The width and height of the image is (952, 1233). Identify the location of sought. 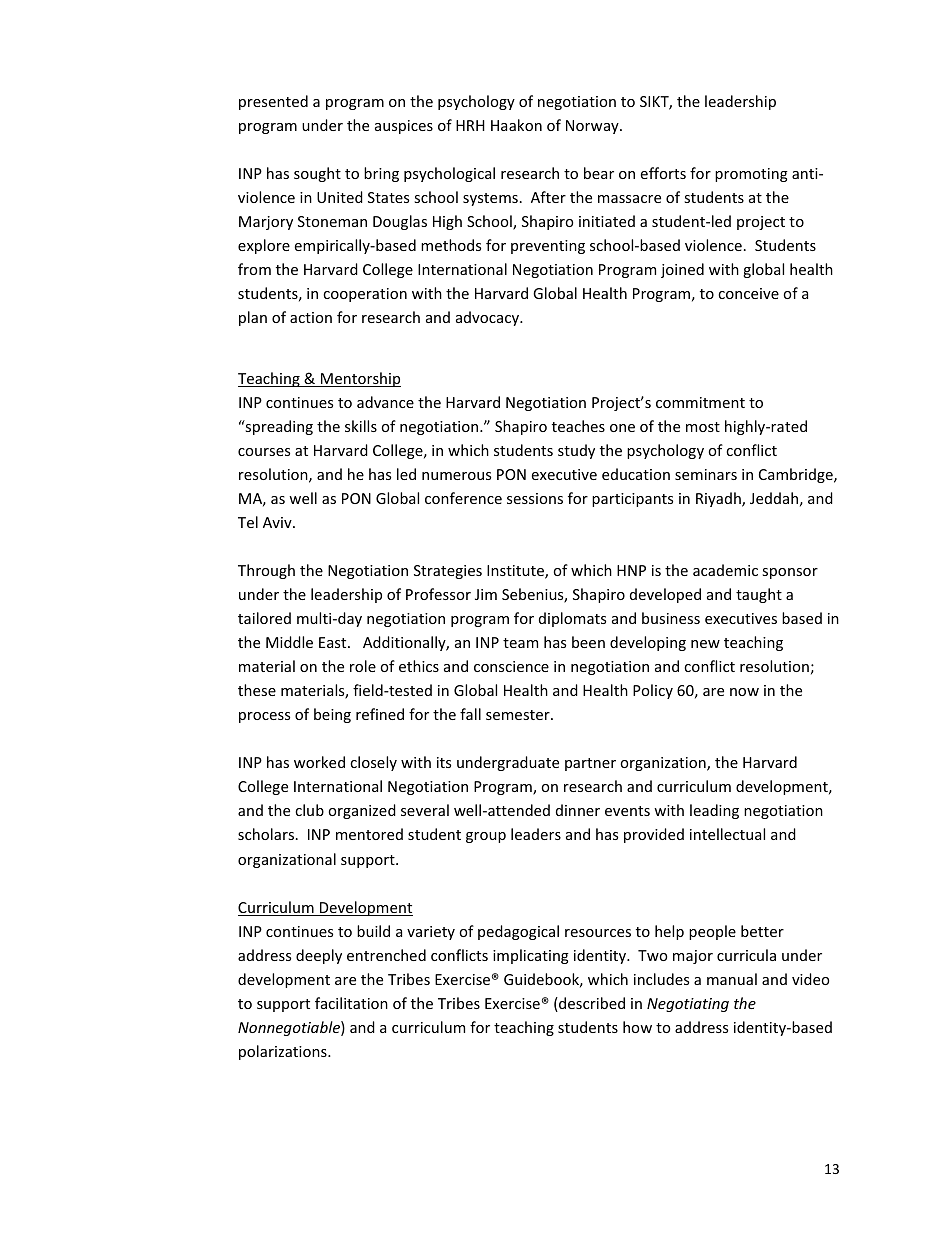
(317, 174).
